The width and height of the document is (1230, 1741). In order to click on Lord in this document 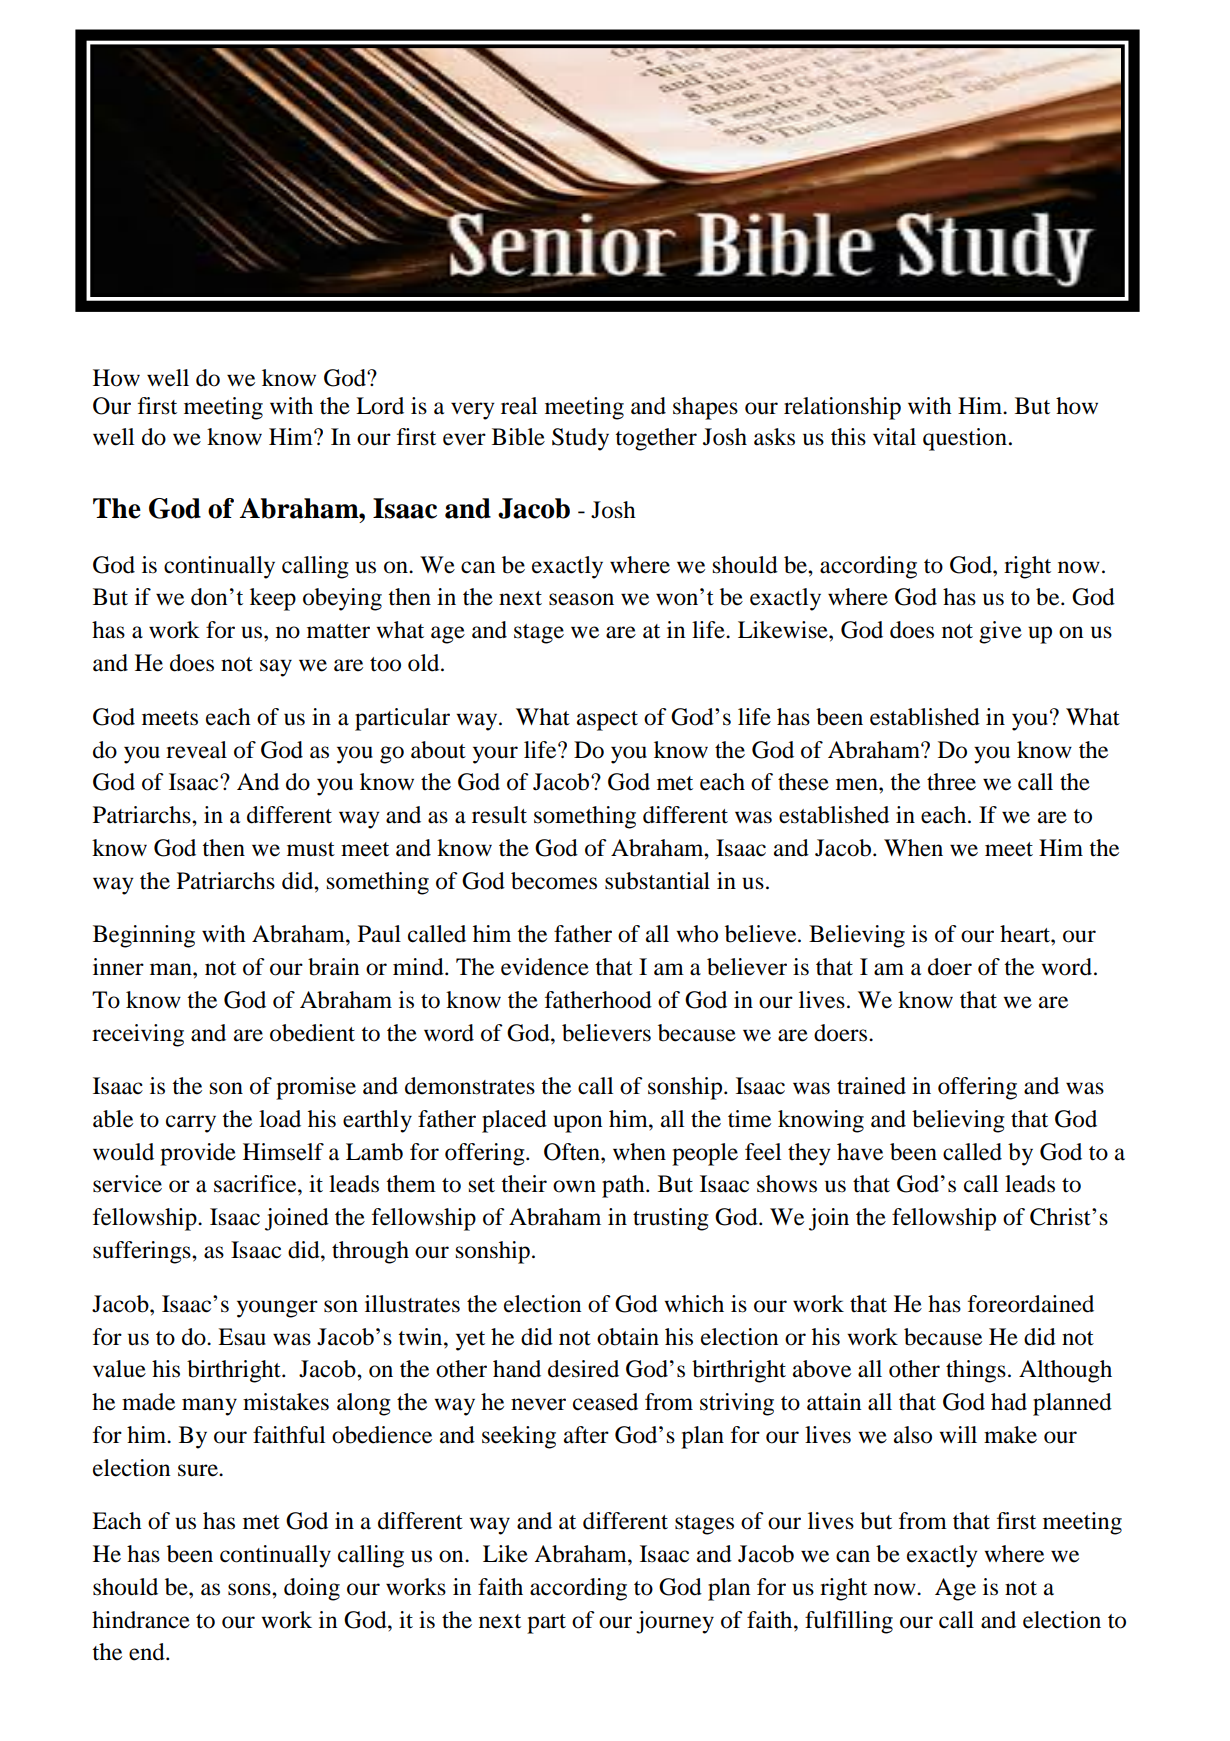, I will do `click(380, 406)`.
